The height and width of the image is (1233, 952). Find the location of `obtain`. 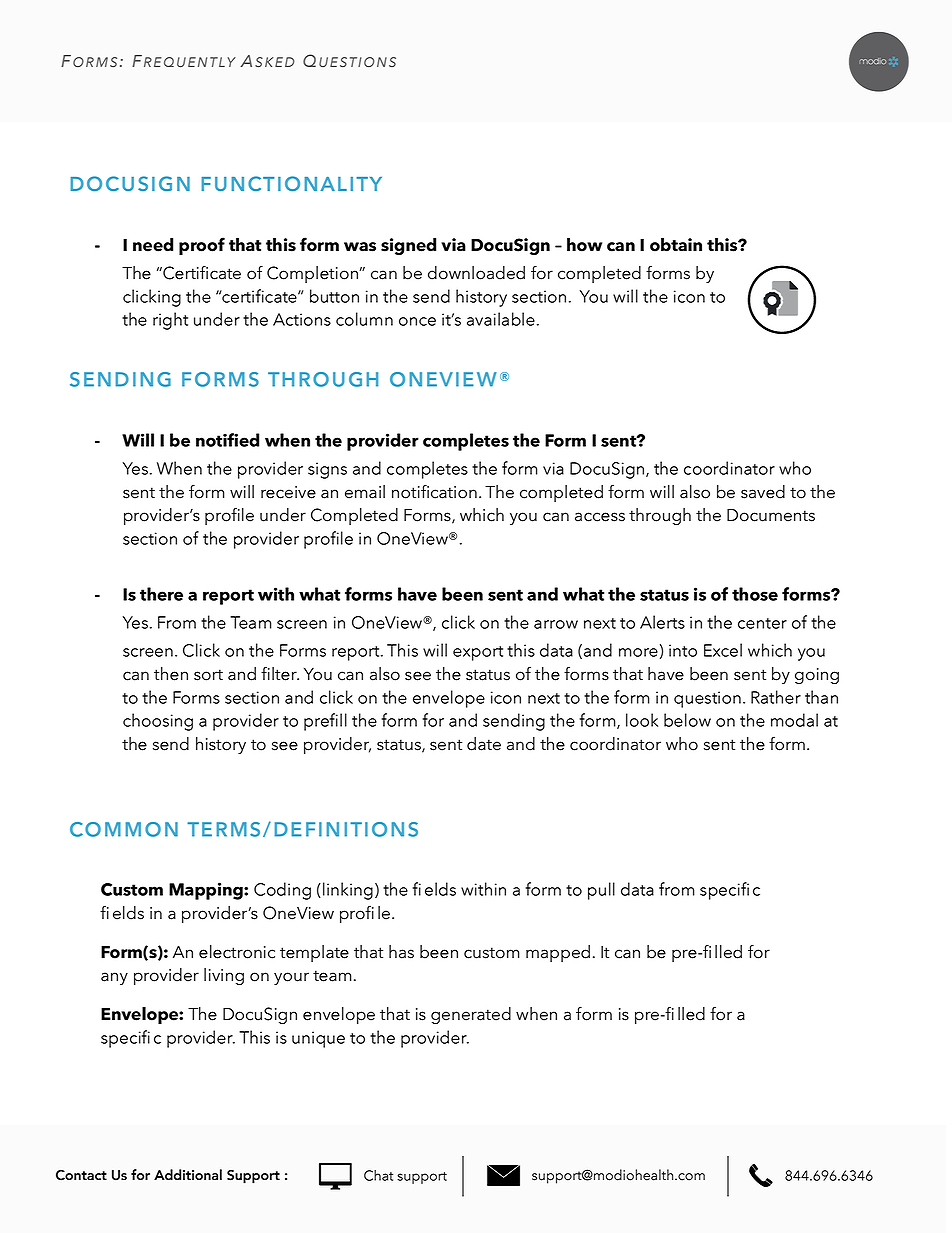

obtain is located at coordinates (676, 245).
